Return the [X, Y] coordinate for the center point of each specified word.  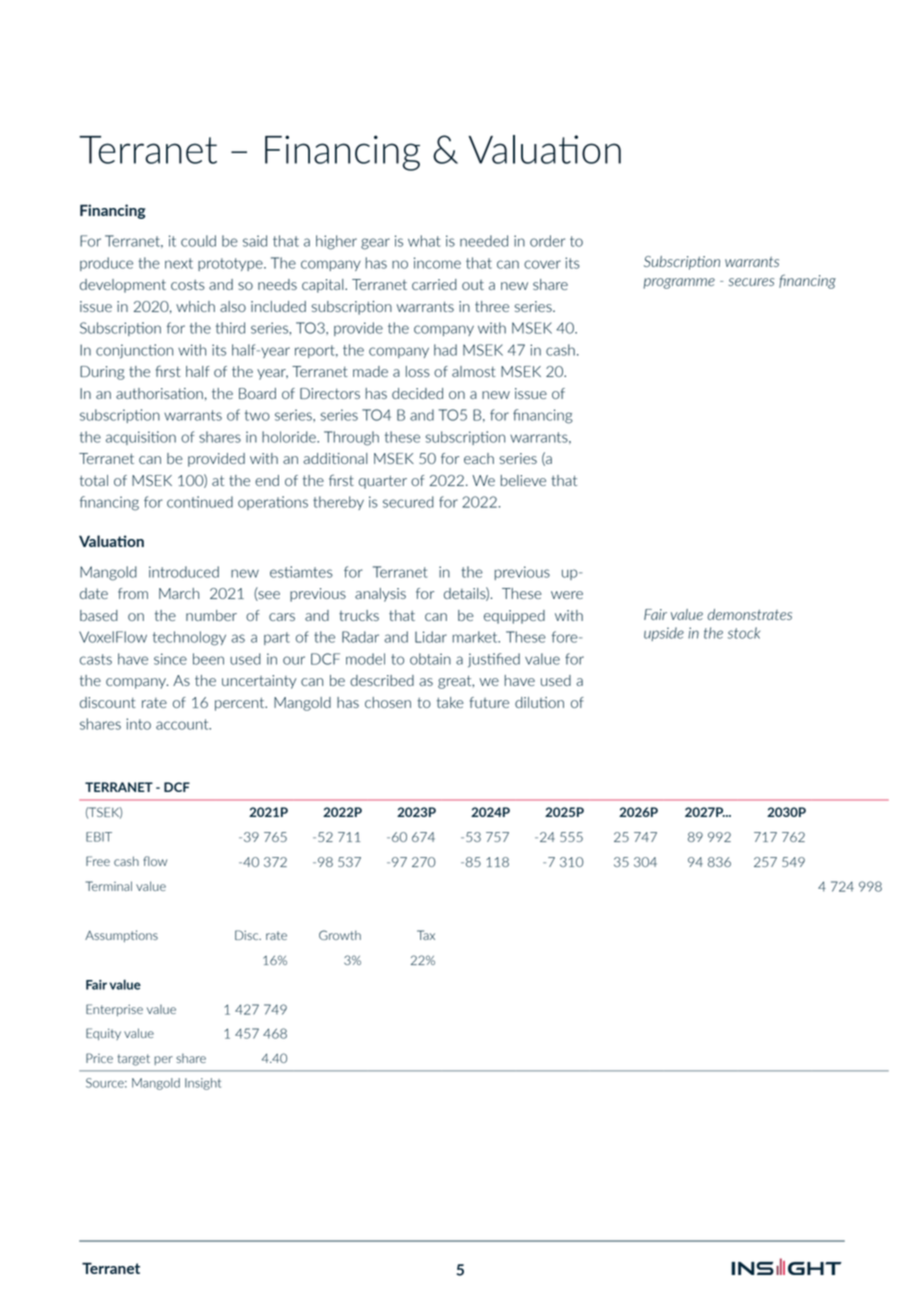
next [179, 263]
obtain [430, 659]
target [133, 1060]
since [170, 659]
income [437, 263]
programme [679, 283]
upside [664, 634]
